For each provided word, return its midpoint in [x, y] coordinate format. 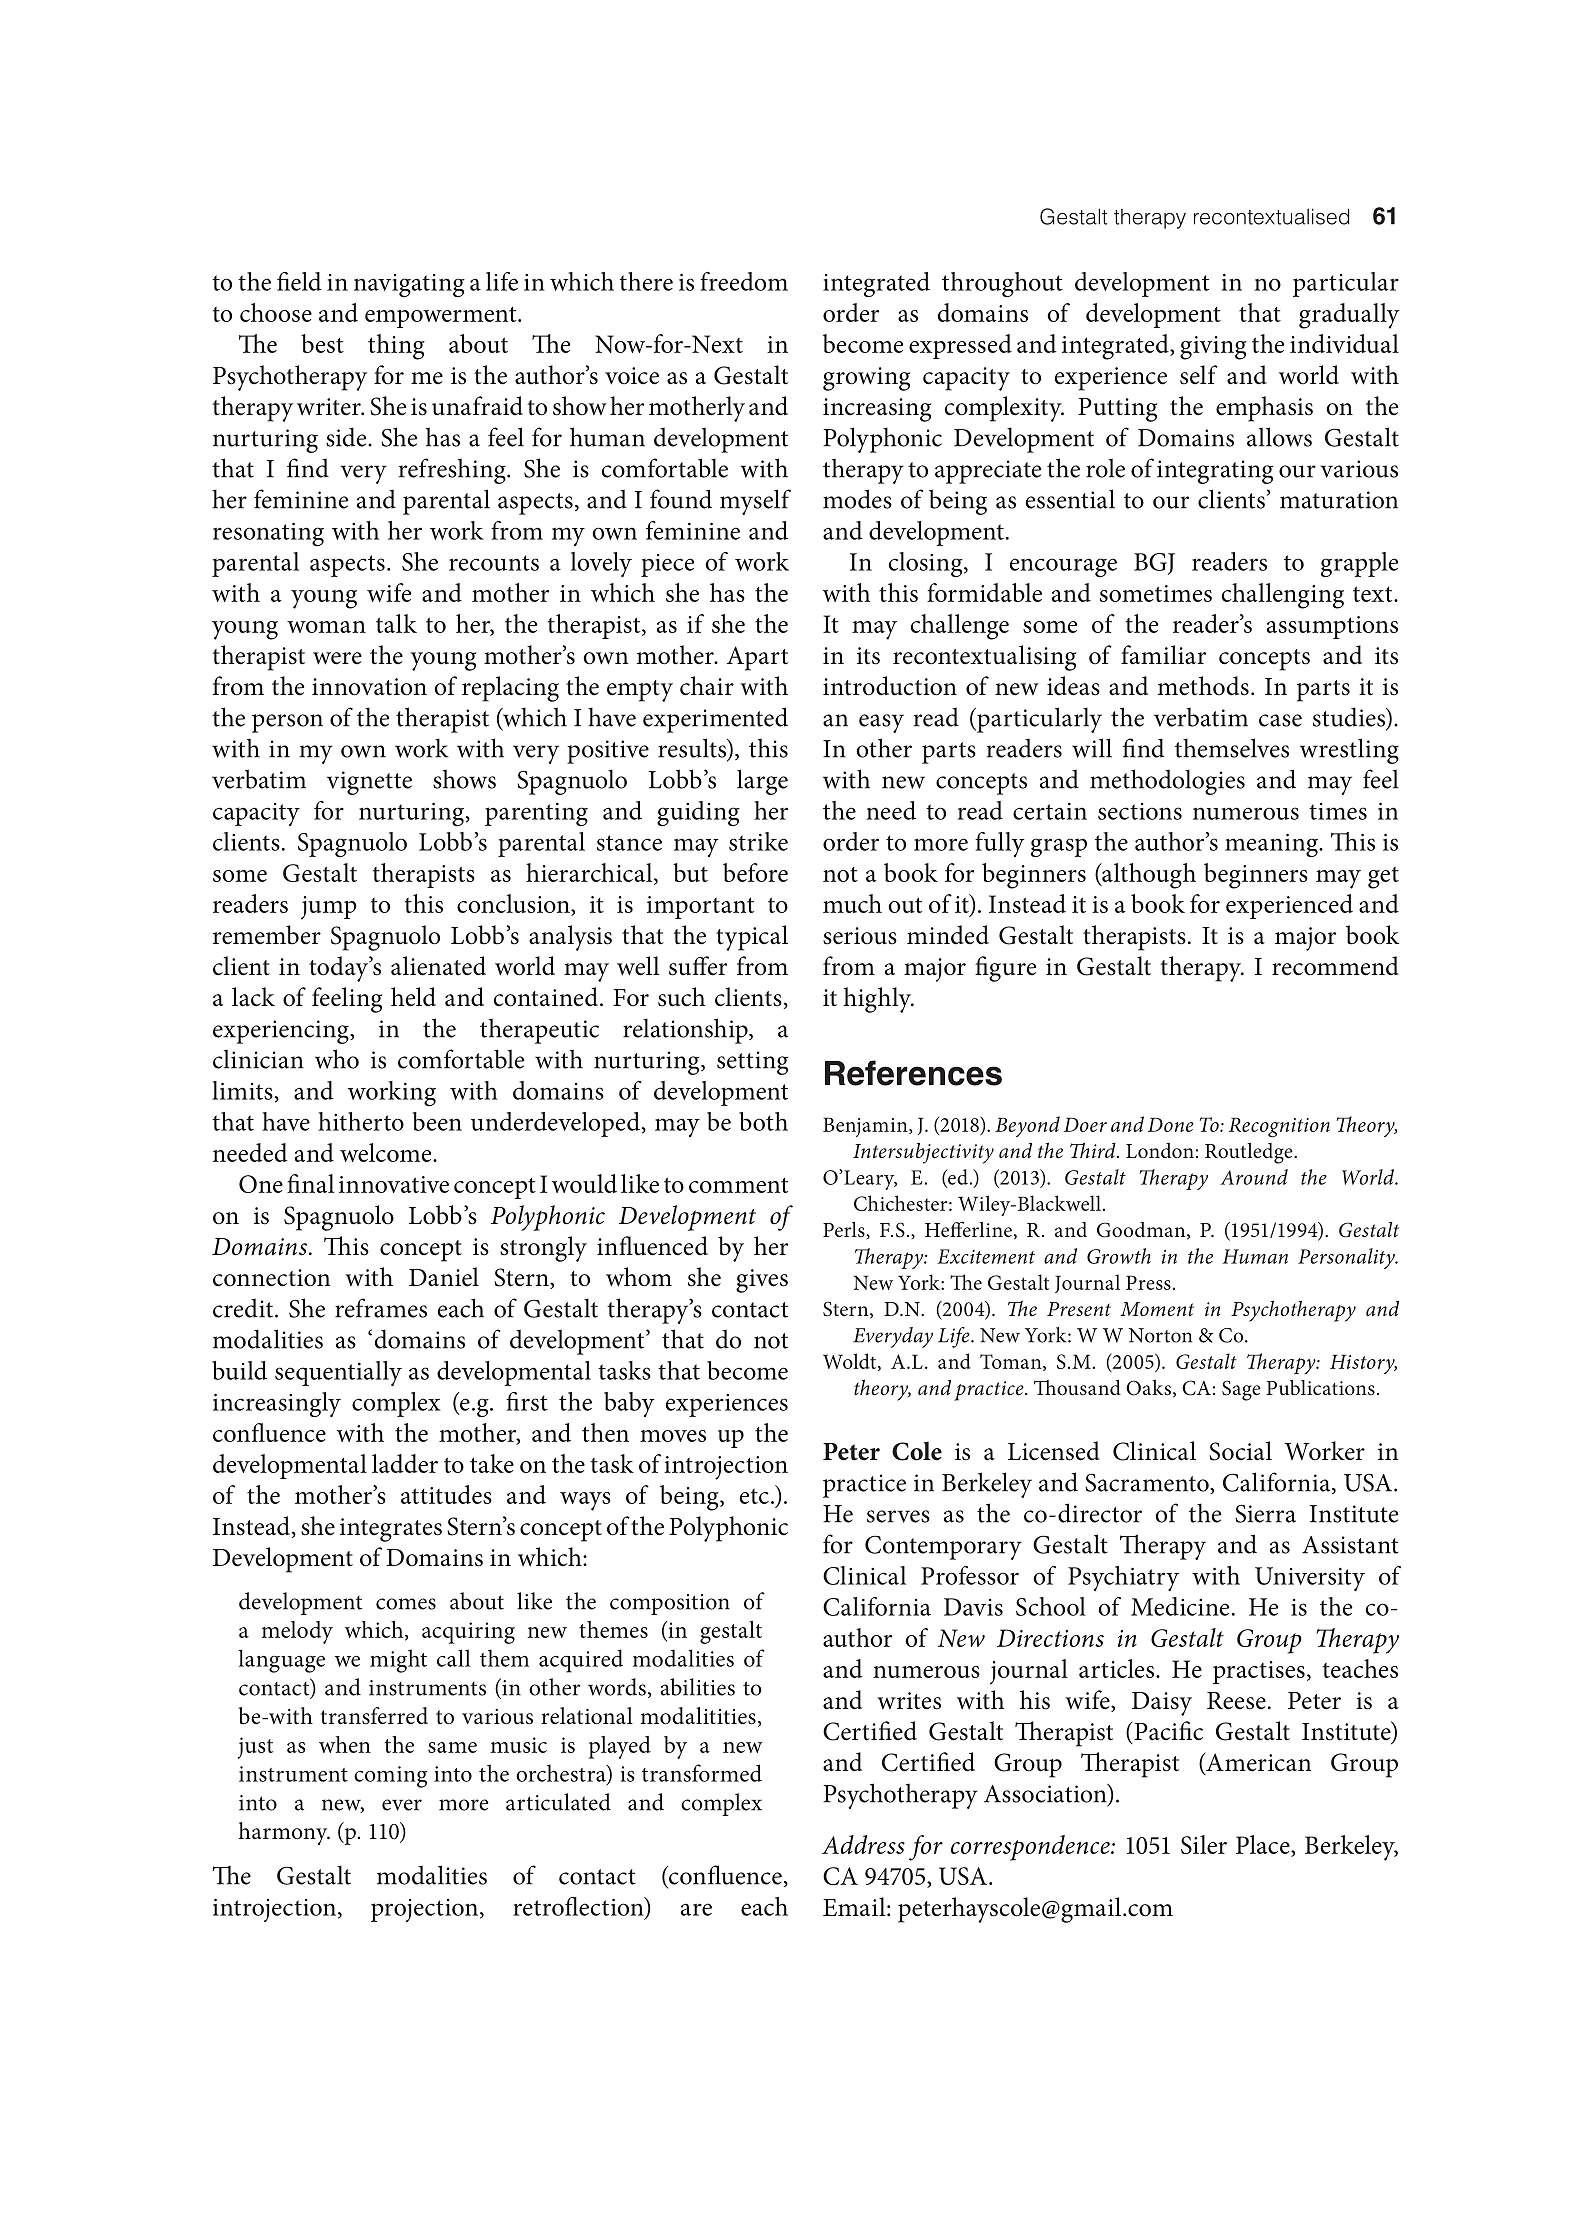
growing [867, 379]
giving [1213, 348]
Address [863, 1844]
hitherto [361, 1121]
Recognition [1279, 1128]
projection [426, 1910]
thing [396, 347]
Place [1264, 1844]
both [763, 1121]
